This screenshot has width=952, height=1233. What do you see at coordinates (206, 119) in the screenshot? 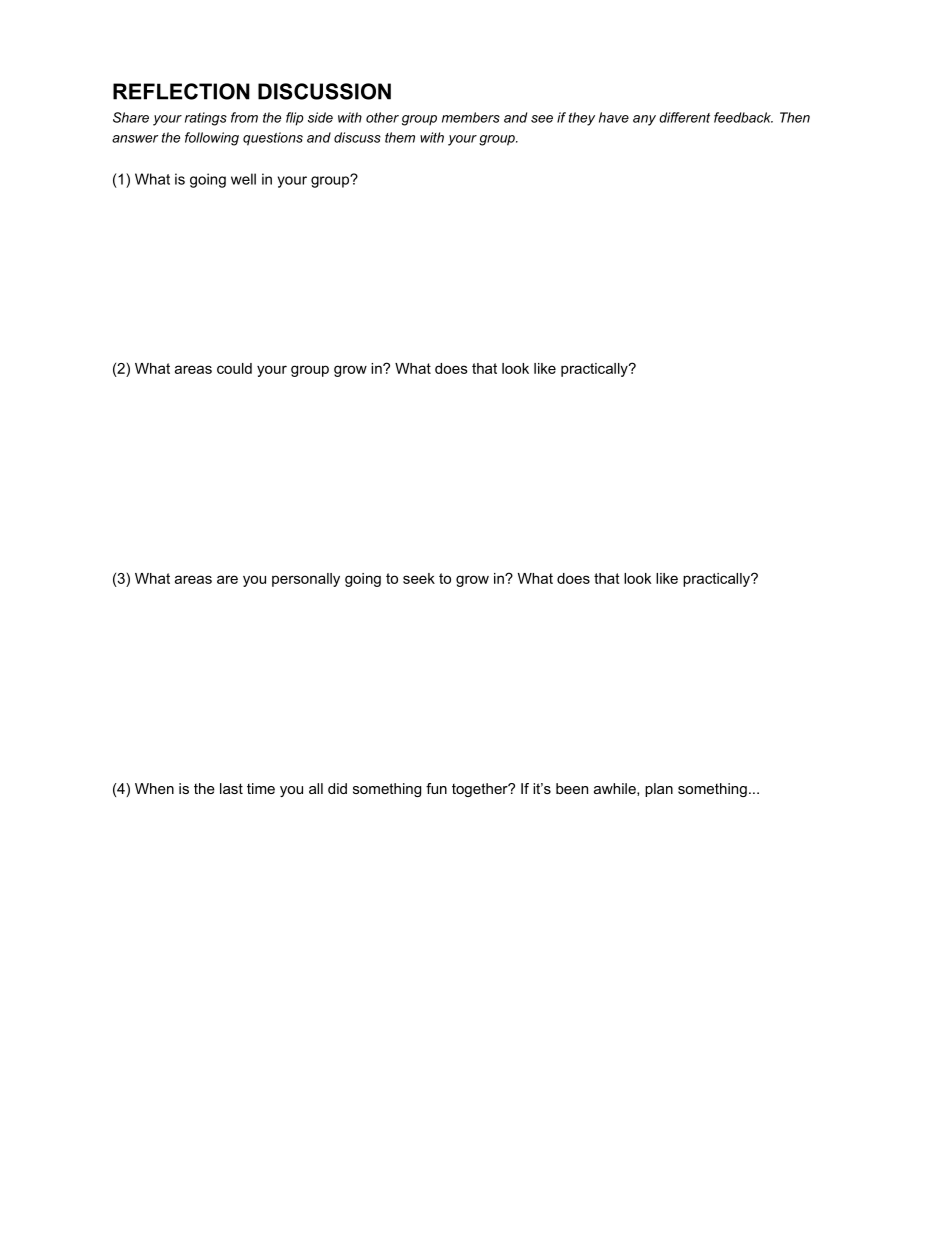
I see `ratings` at bounding box center [206, 119].
